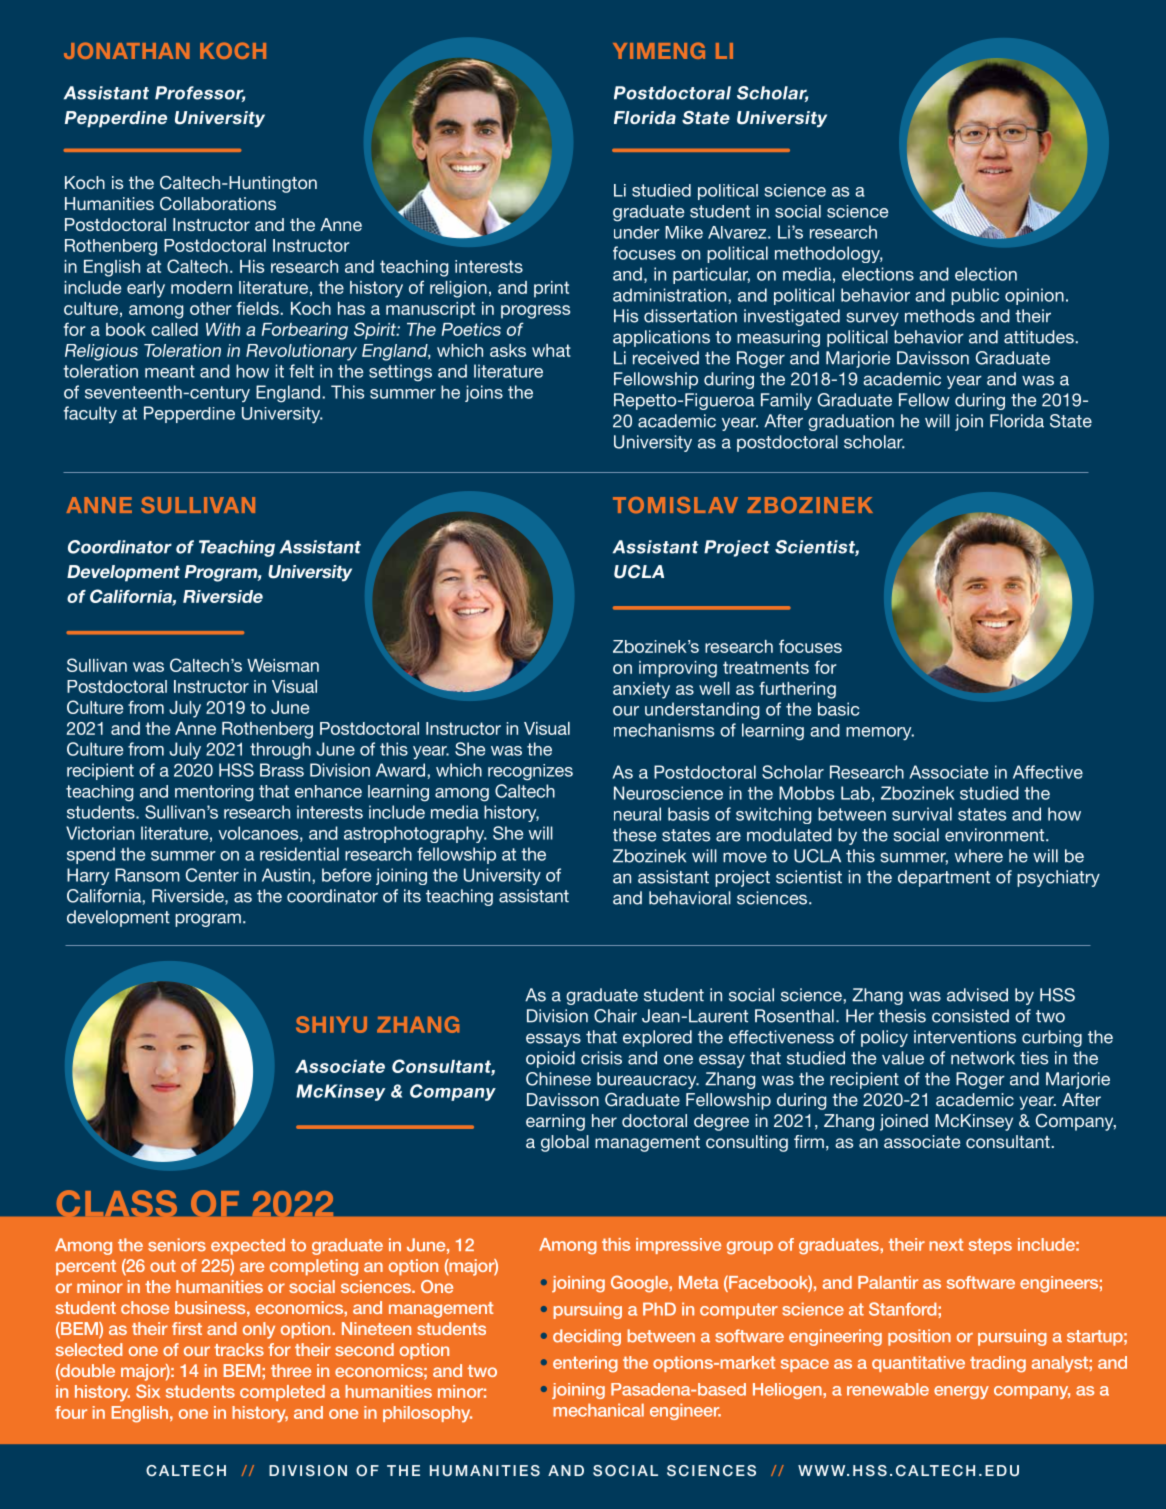  Describe the element at coordinates (975, 296) in the image. I see `public` at that location.
